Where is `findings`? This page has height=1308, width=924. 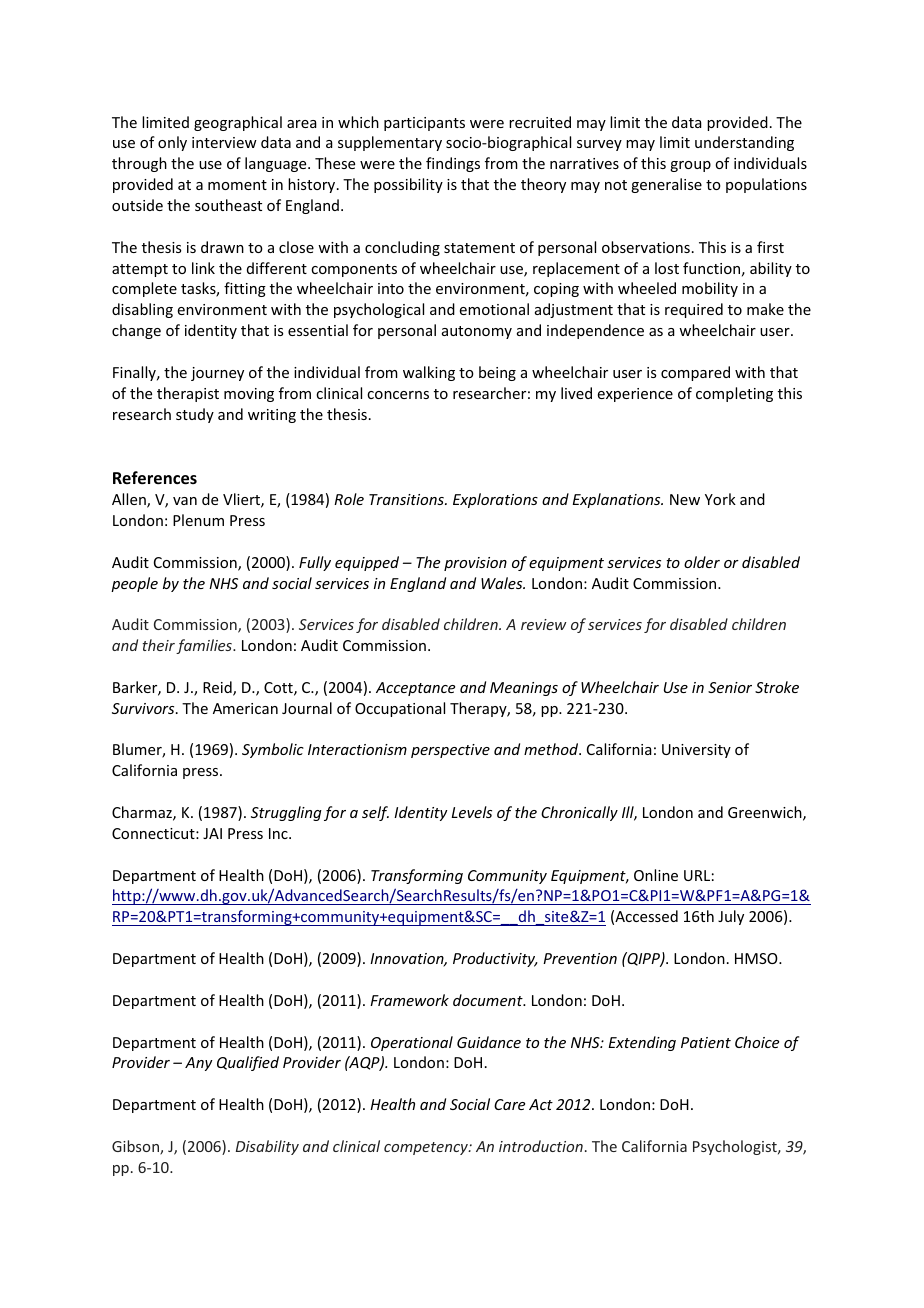
findings is located at coordinates (453, 164).
